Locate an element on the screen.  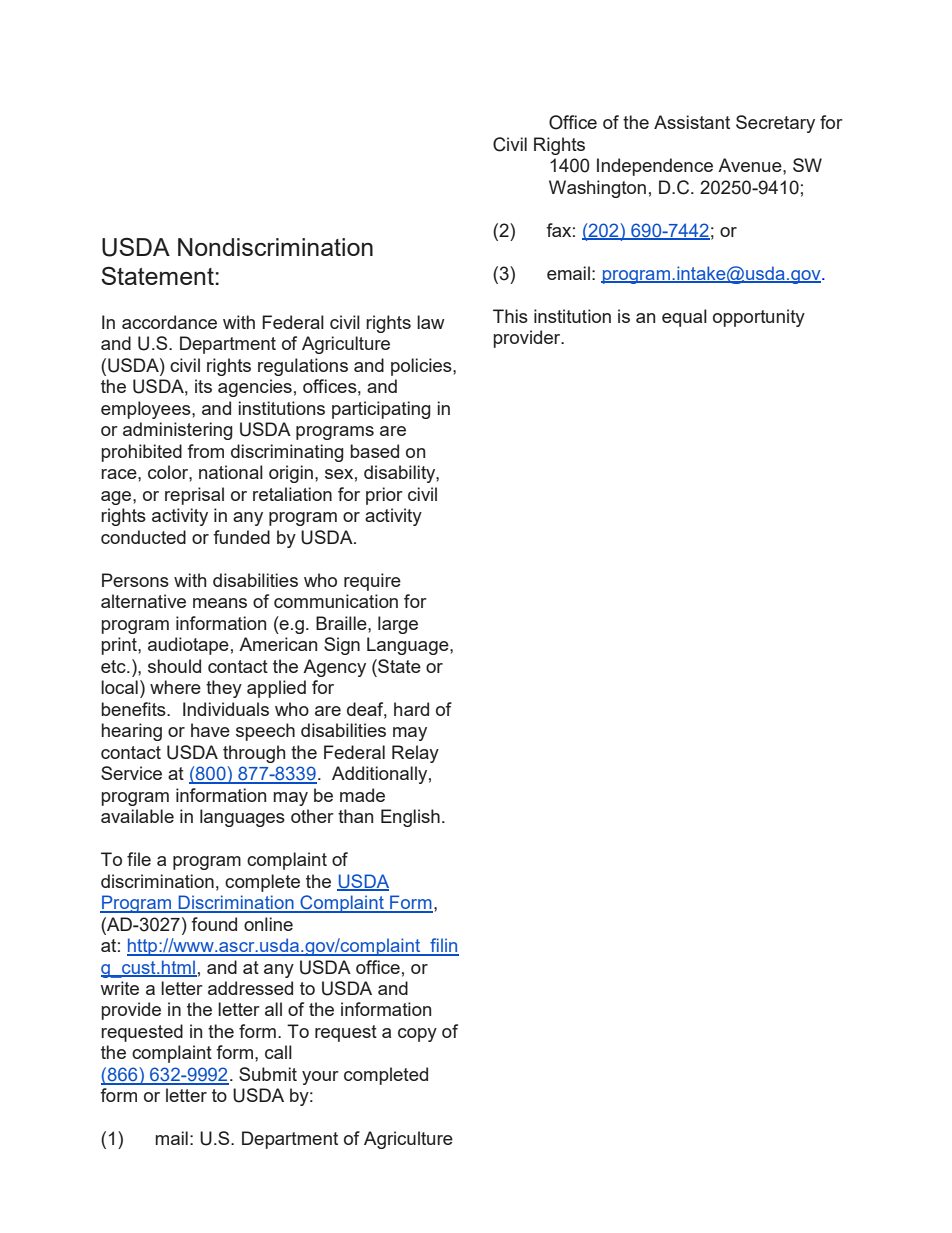
available is located at coordinates (137, 816).
